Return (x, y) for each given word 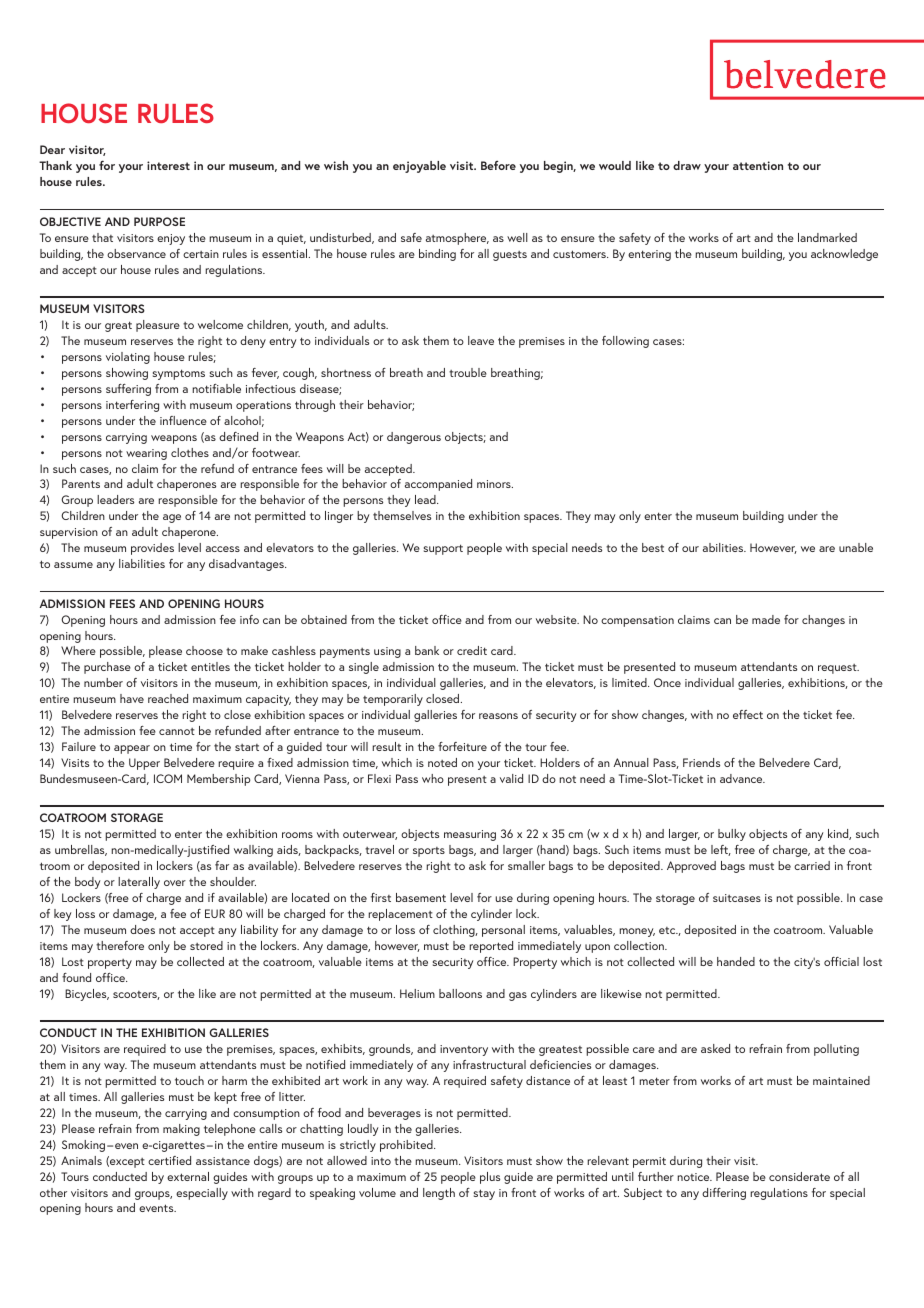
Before (498, 165)
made (766, 619)
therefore (120, 945)
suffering (128, 390)
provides (152, 549)
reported (491, 947)
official (841, 961)
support (443, 549)
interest (168, 165)
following (625, 342)
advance (742, 778)
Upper (144, 764)
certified (169, 1160)
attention (758, 165)
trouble (468, 372)
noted (442, 762)
